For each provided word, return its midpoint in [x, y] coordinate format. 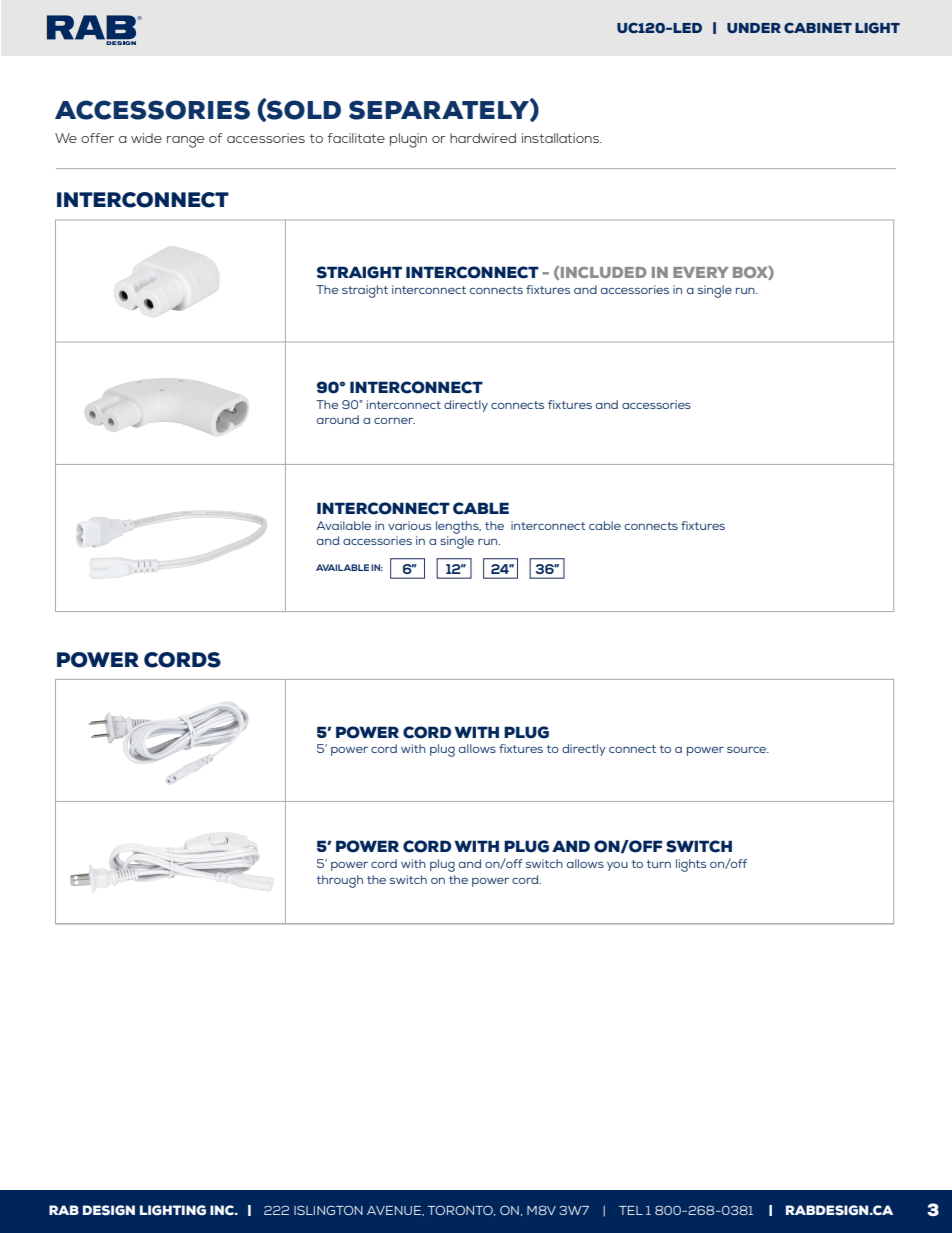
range [185, 142]
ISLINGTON [328, 1210]
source [748, 750]
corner [394, 421]
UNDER [754, 28]
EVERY [701, 272]
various [409, 525]
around [338, 419]
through [340, 881]
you [617, 866]
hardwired [483, 138]
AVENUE [395, 1211]
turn [659, 864]
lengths [458, 527]
